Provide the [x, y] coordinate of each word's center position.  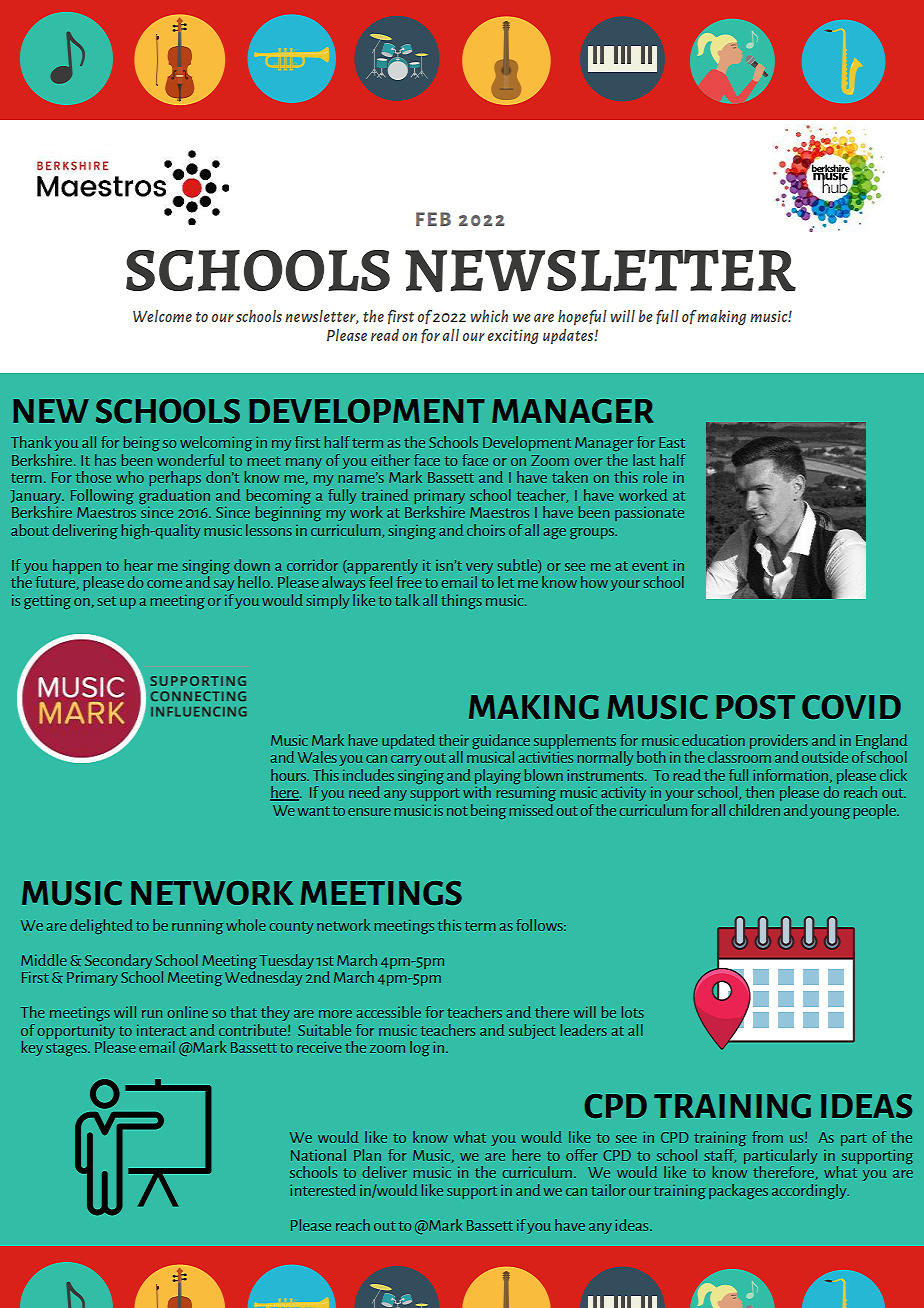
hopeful [582, 317]
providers [779, 741]
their [454, 740]
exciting [513, 336]
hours [289, 775]
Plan [367, 1155]
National [318, 1155]
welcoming [216, 443]
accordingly [810, 1191]
